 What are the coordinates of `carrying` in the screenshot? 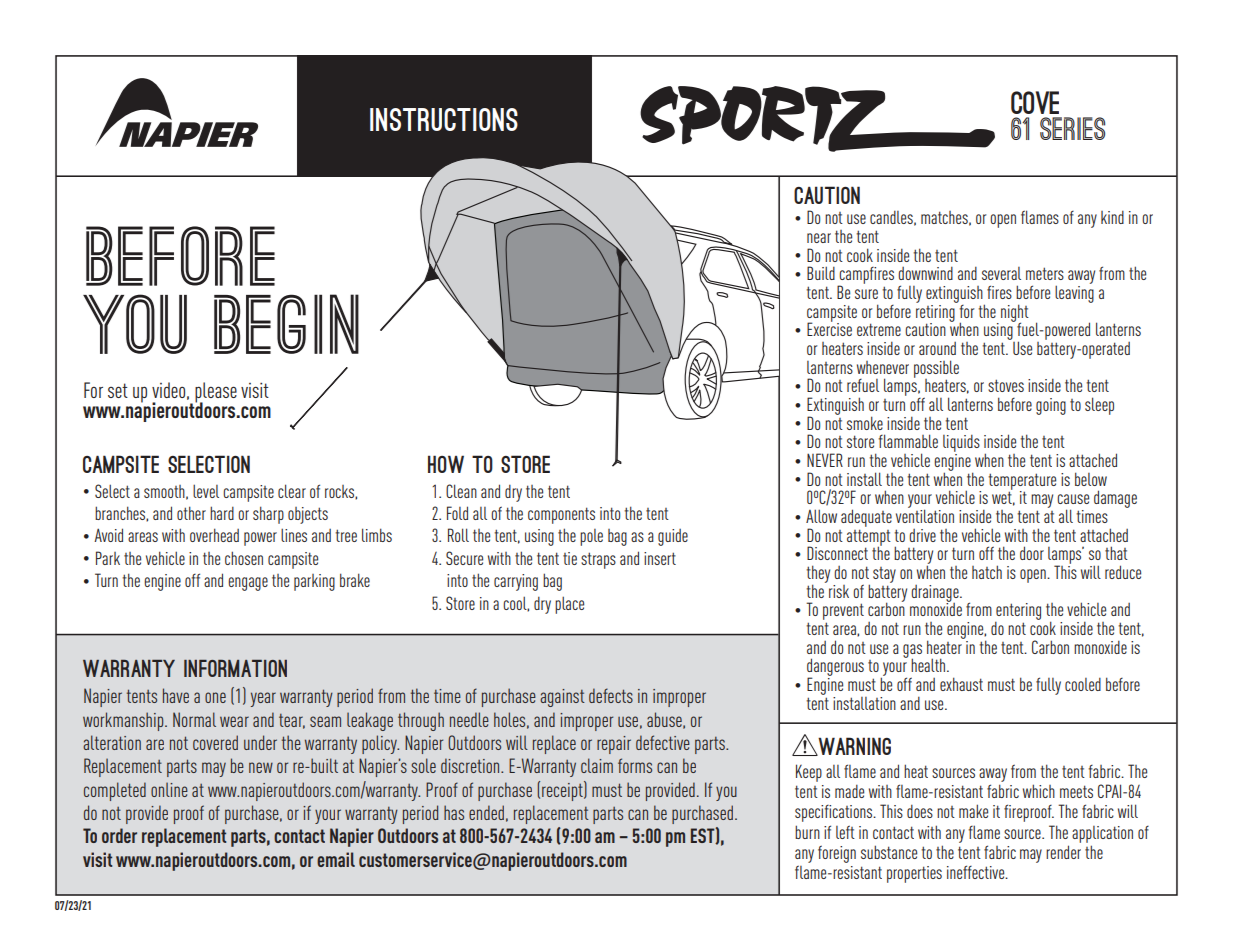 It's located at (516, 582).
